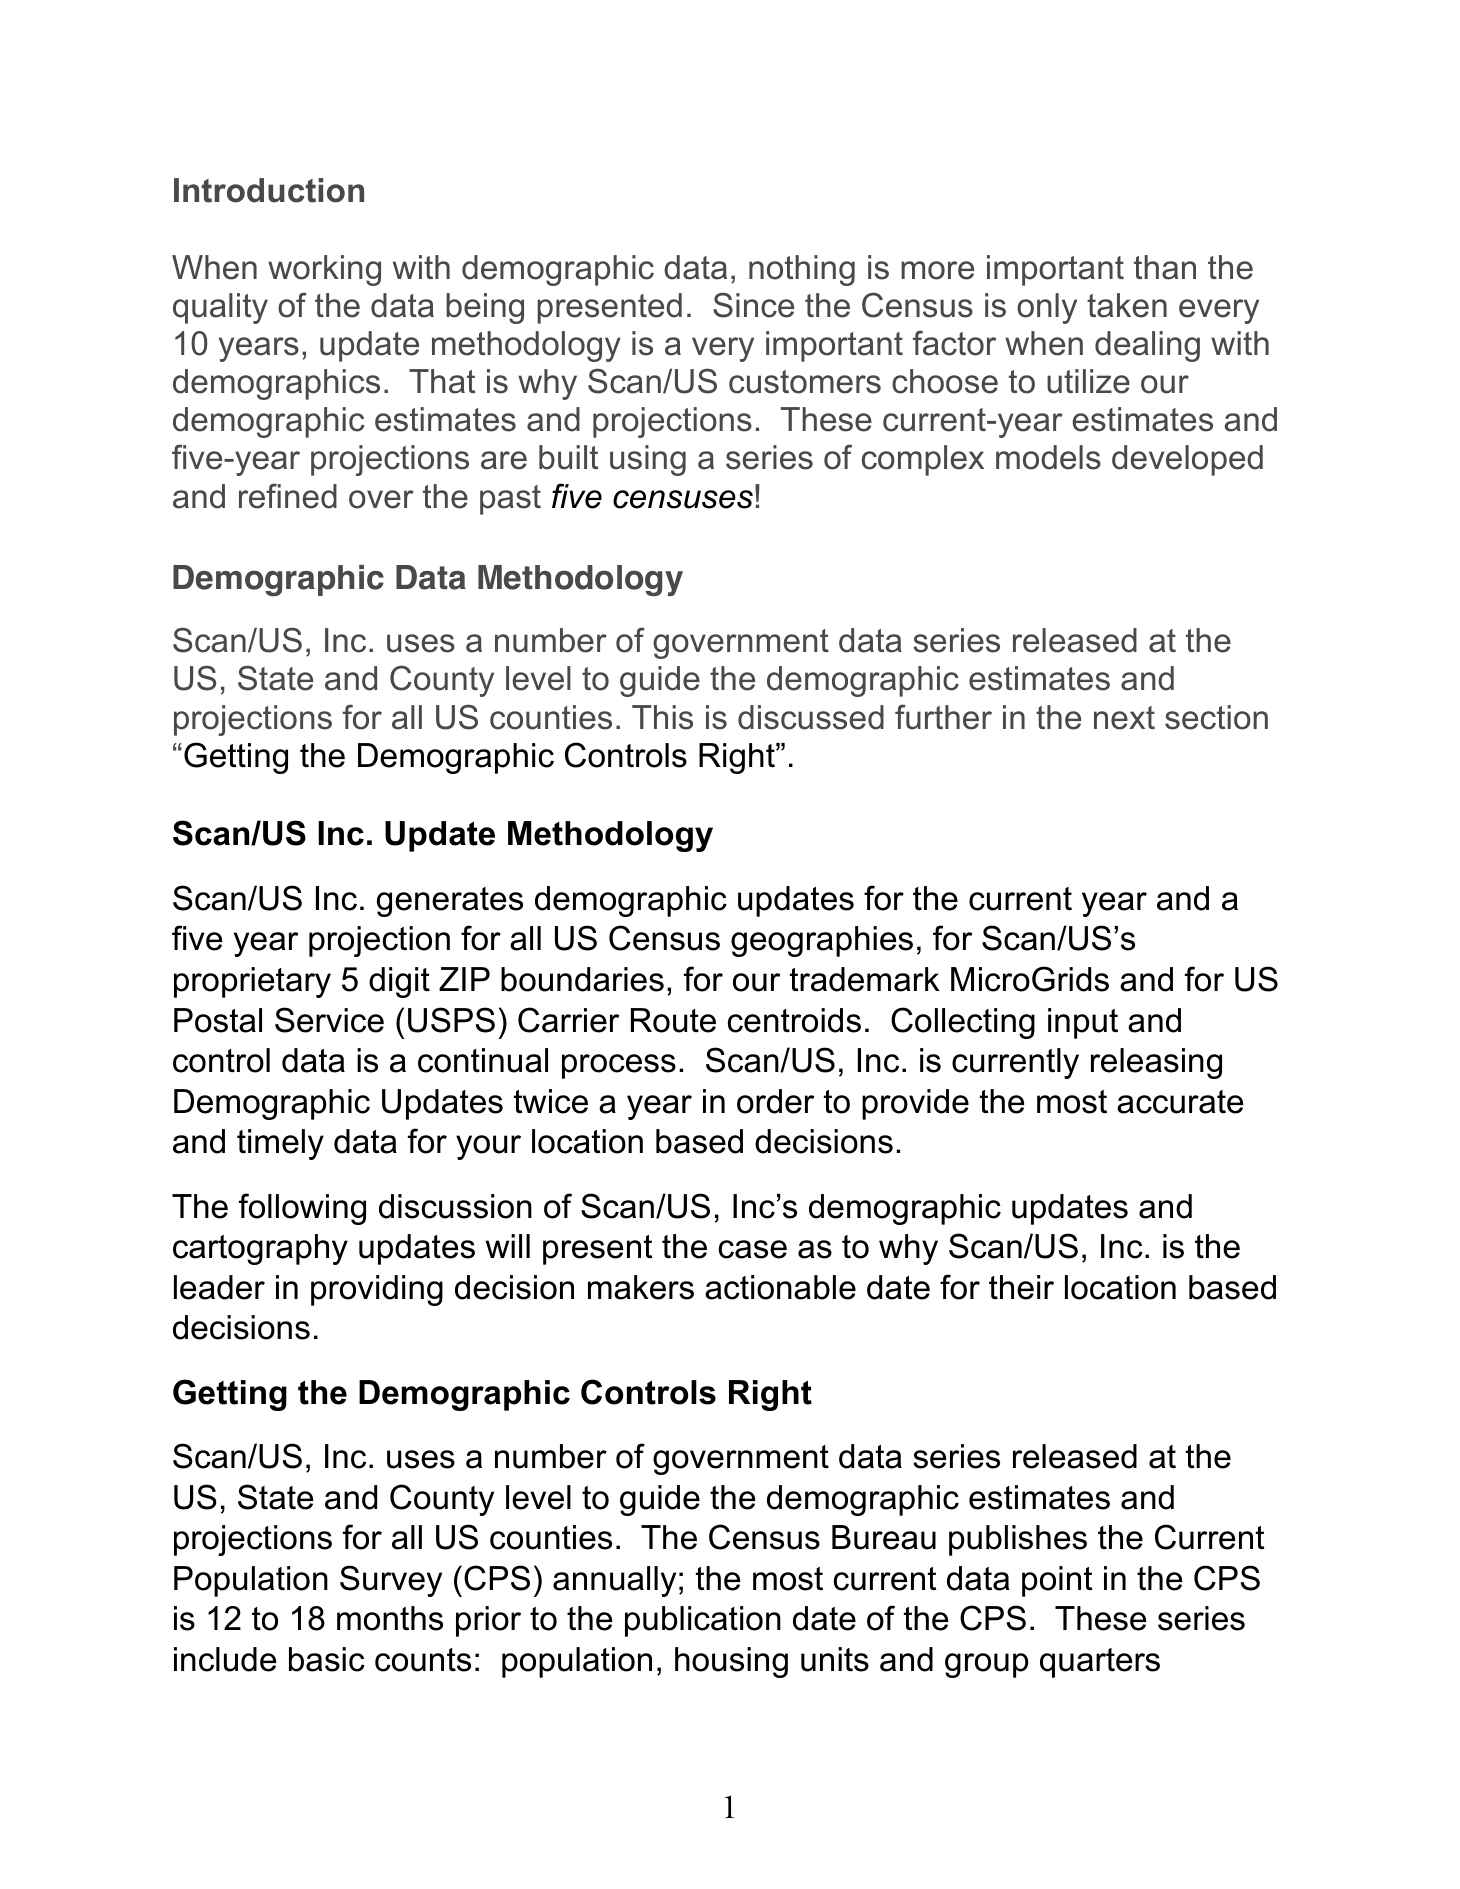 The image size is (1460, 1889). Describe the element at coordinates (1180, 1102) in the screenshot. I see `accurate` at that location.
